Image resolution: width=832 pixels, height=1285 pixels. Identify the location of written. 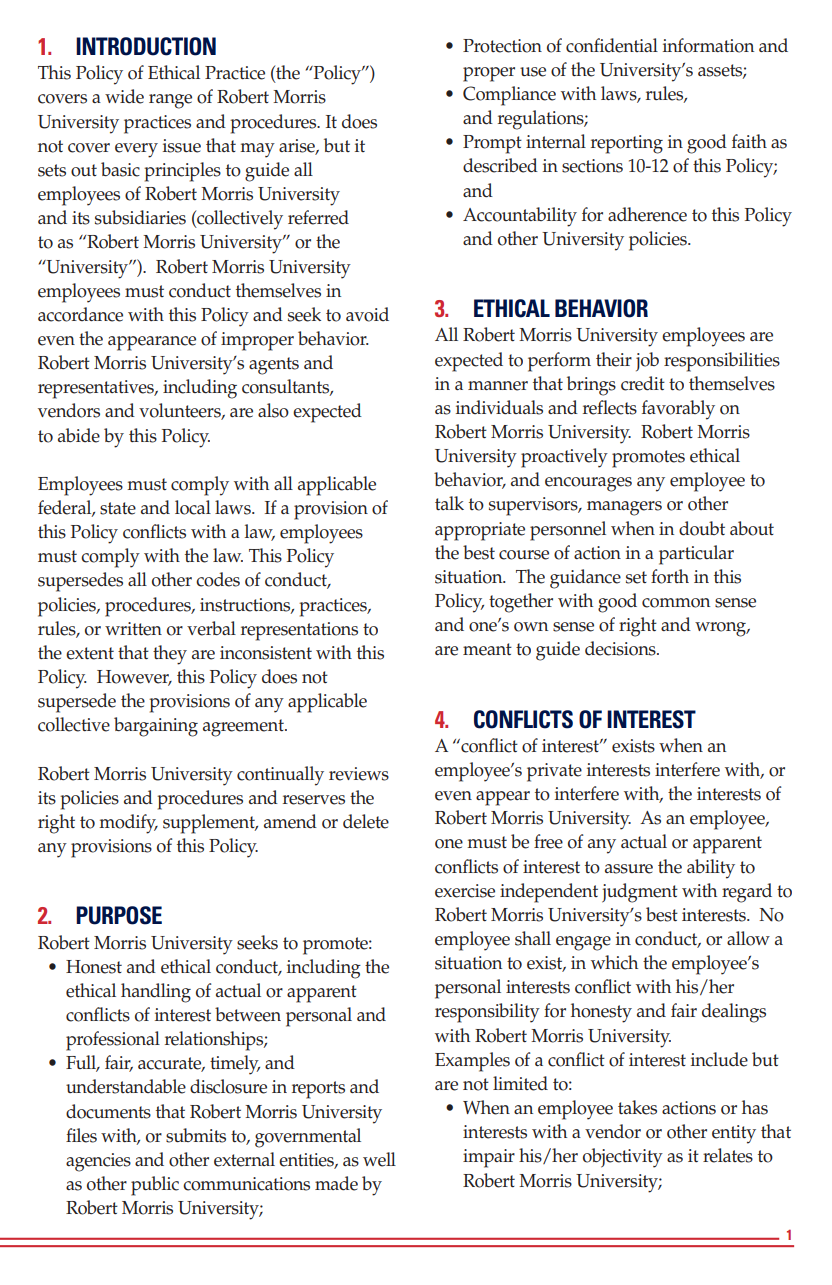
(133, 629).
